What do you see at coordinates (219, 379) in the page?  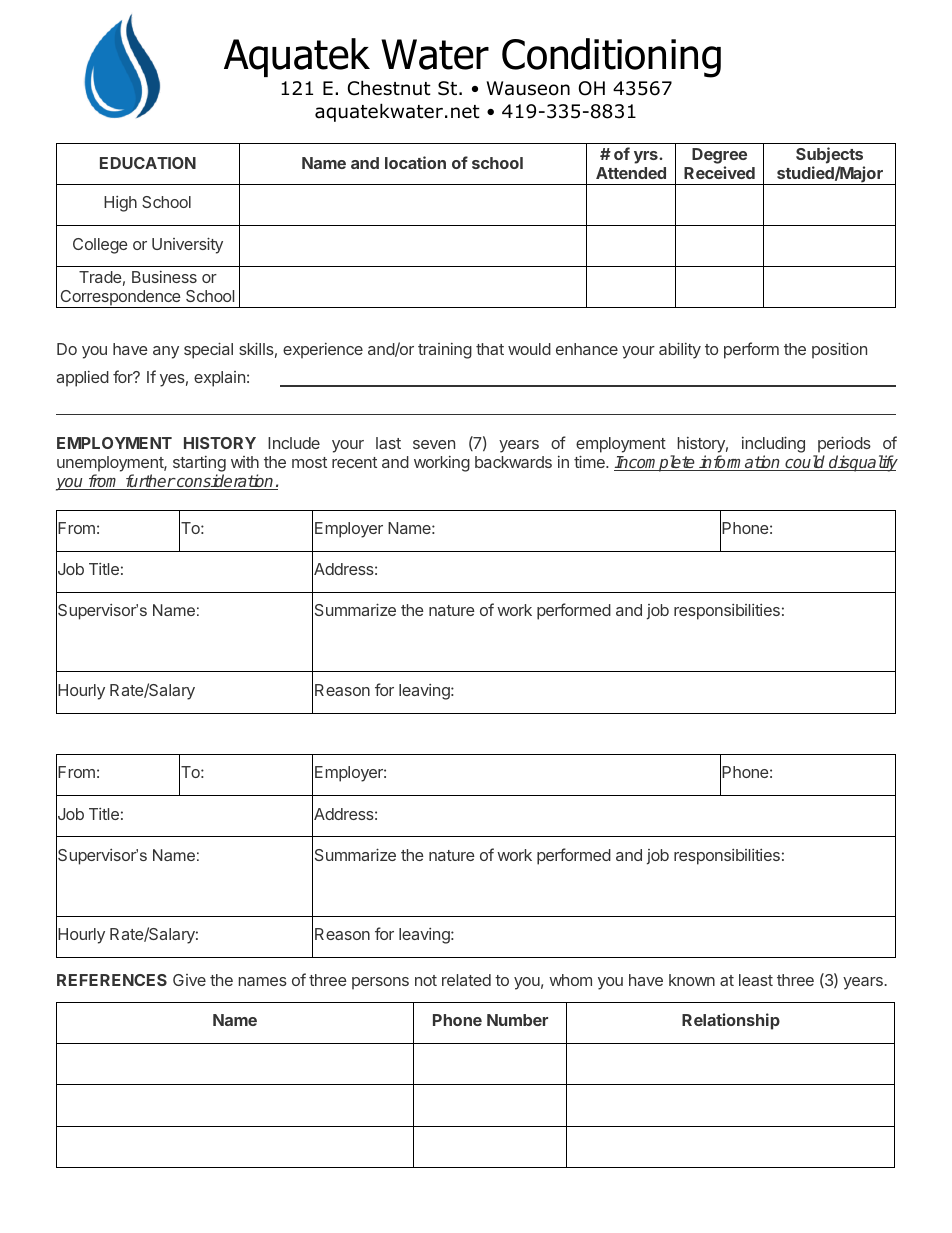 I see `explain` at bounding box center [219, 379].
